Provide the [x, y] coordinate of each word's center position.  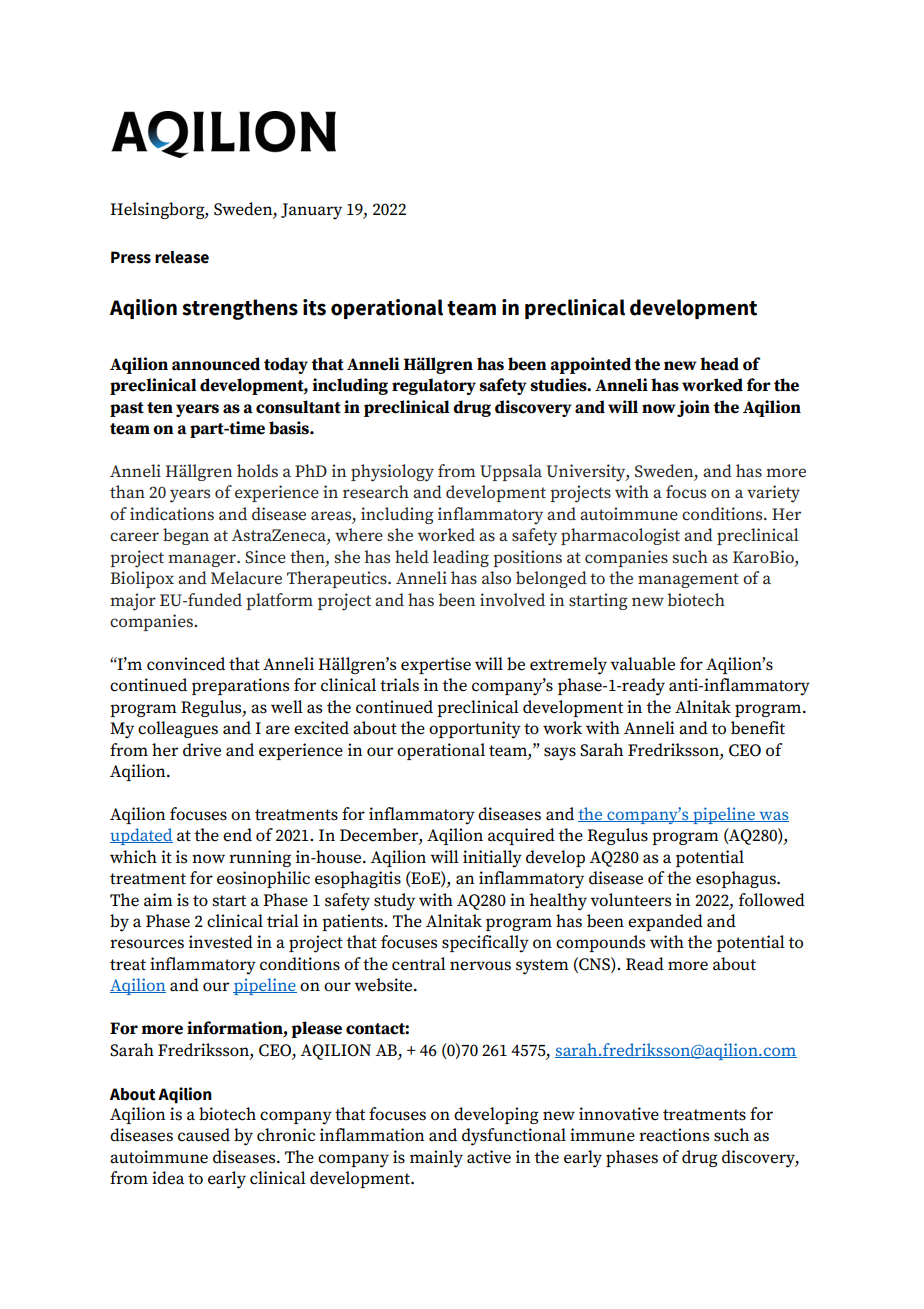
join [693, 408]
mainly [436, 1159]
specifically [485, 944]
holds [257, 471]
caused [204, 1135]
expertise [436, 665]
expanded [665, 922]
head [719, 364]
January [311, 211]
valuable [642, 664]
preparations [240, 686]
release [182, 257]
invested [221, 942]
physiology [392, 473]
